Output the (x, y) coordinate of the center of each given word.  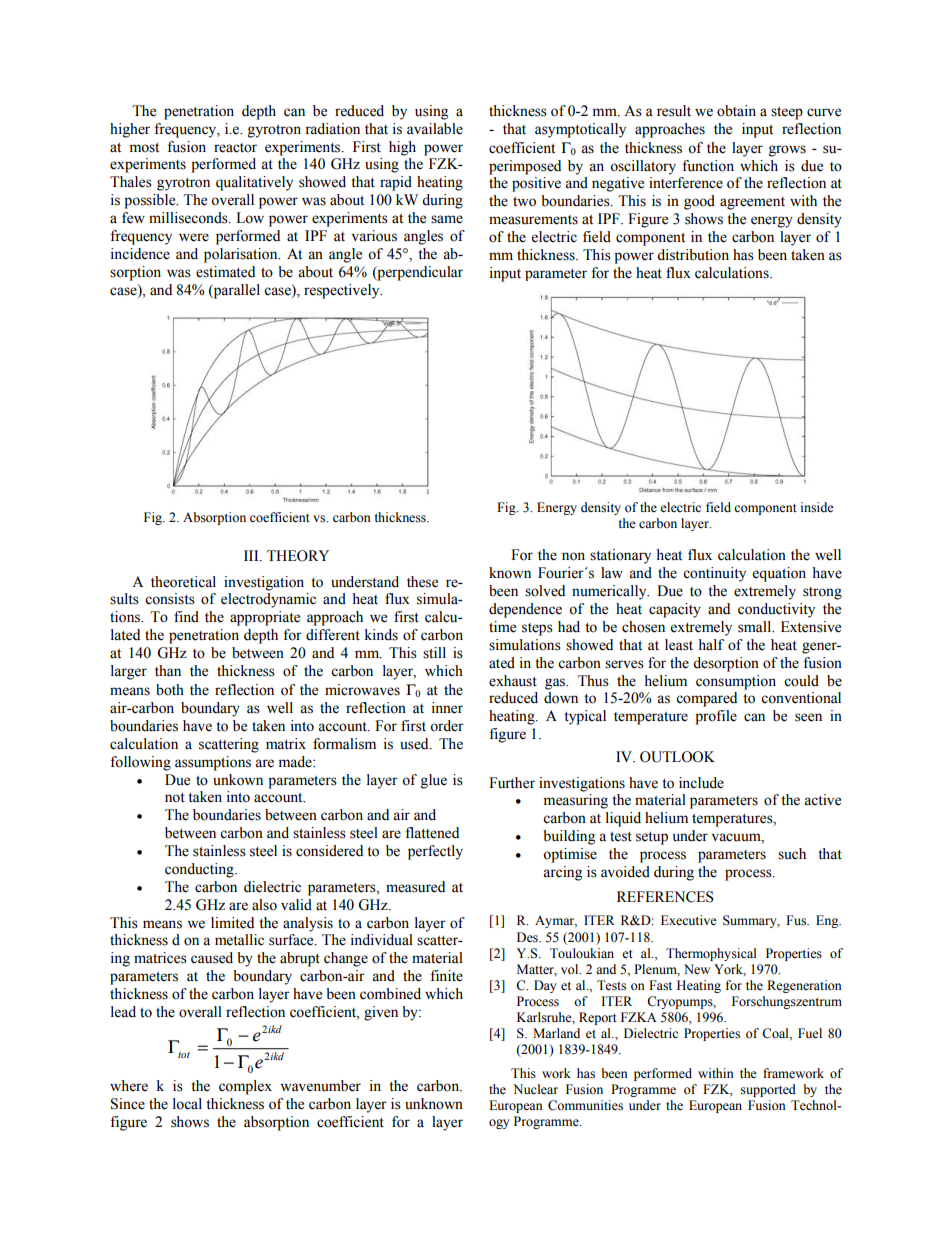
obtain (736, 111)
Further (512, 783)
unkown (238, 780)
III (252, 556)
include (701, 783)
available (435, 129)
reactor (235, 148)
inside (817, 507)
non (573, 556)
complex (245, 1087)
